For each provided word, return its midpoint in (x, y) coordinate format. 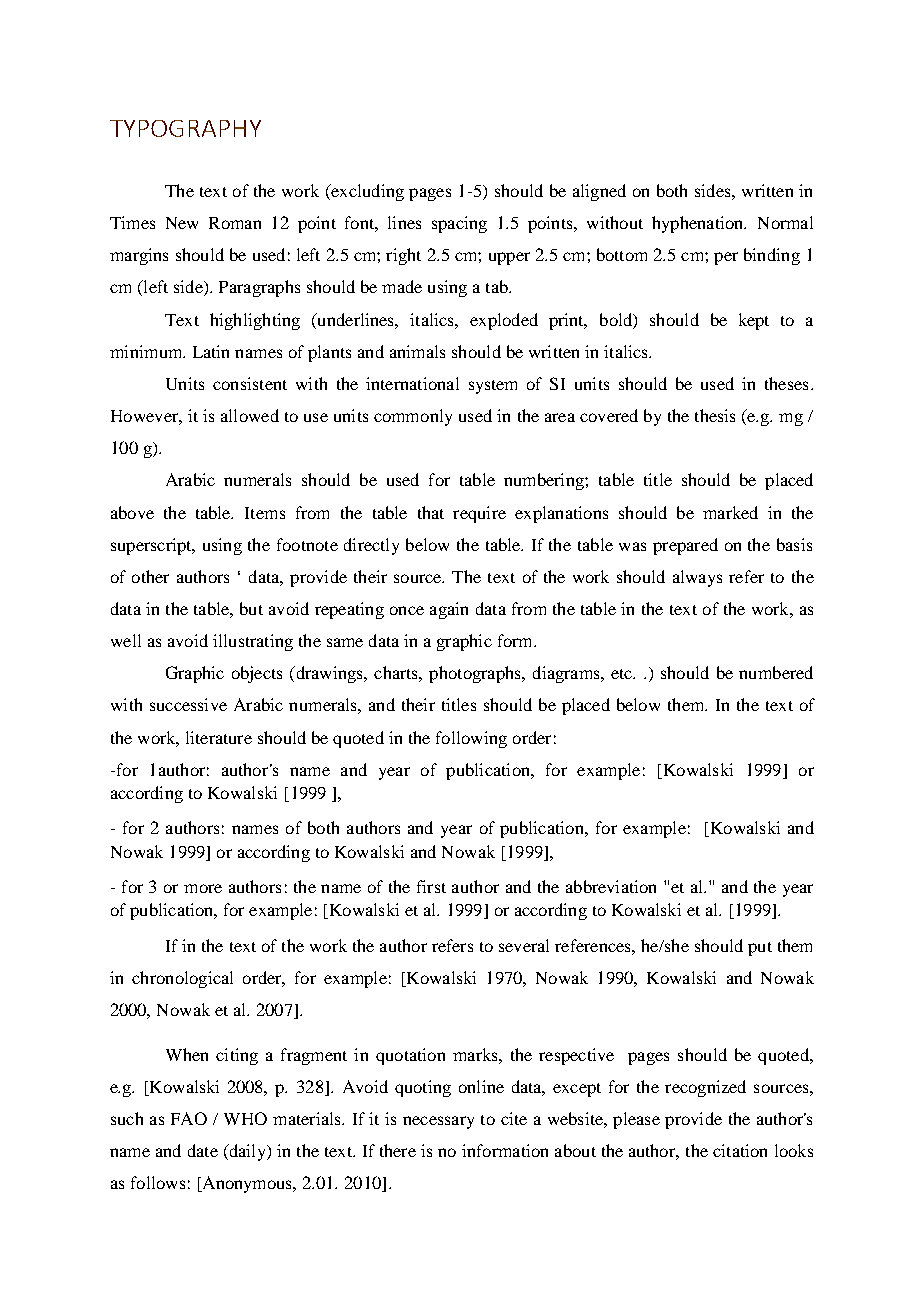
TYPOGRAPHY (185, 128)
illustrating (253, 642)
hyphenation (699, 224)
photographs (476, 674)
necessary (438, 1122)
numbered (776, 672)
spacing (459, 224)
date (203, 1150)
